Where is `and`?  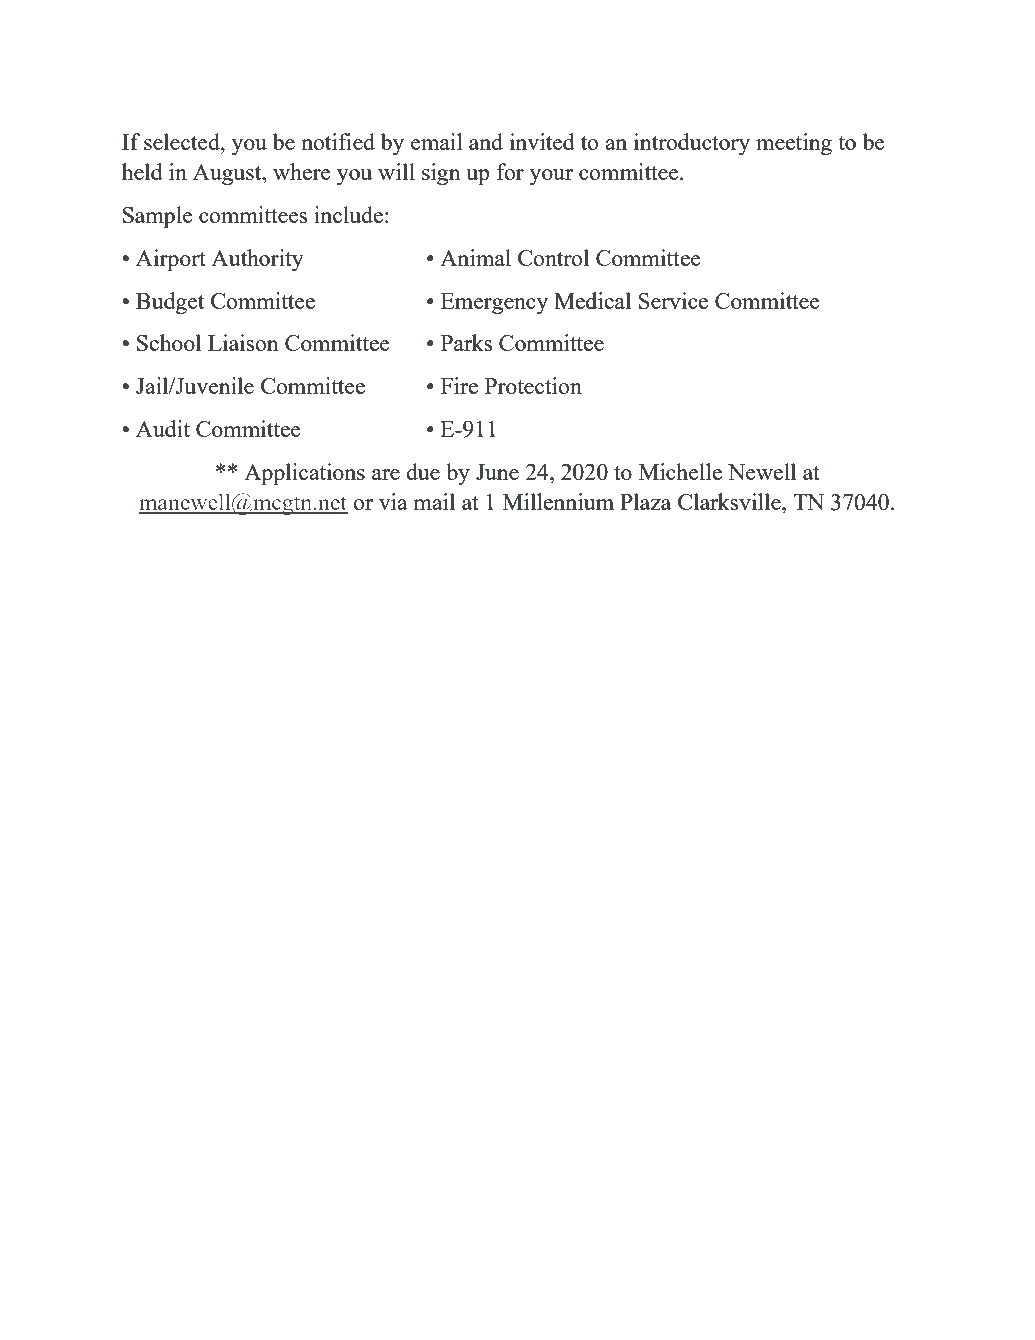 and is located at coordinates (486, 141).
